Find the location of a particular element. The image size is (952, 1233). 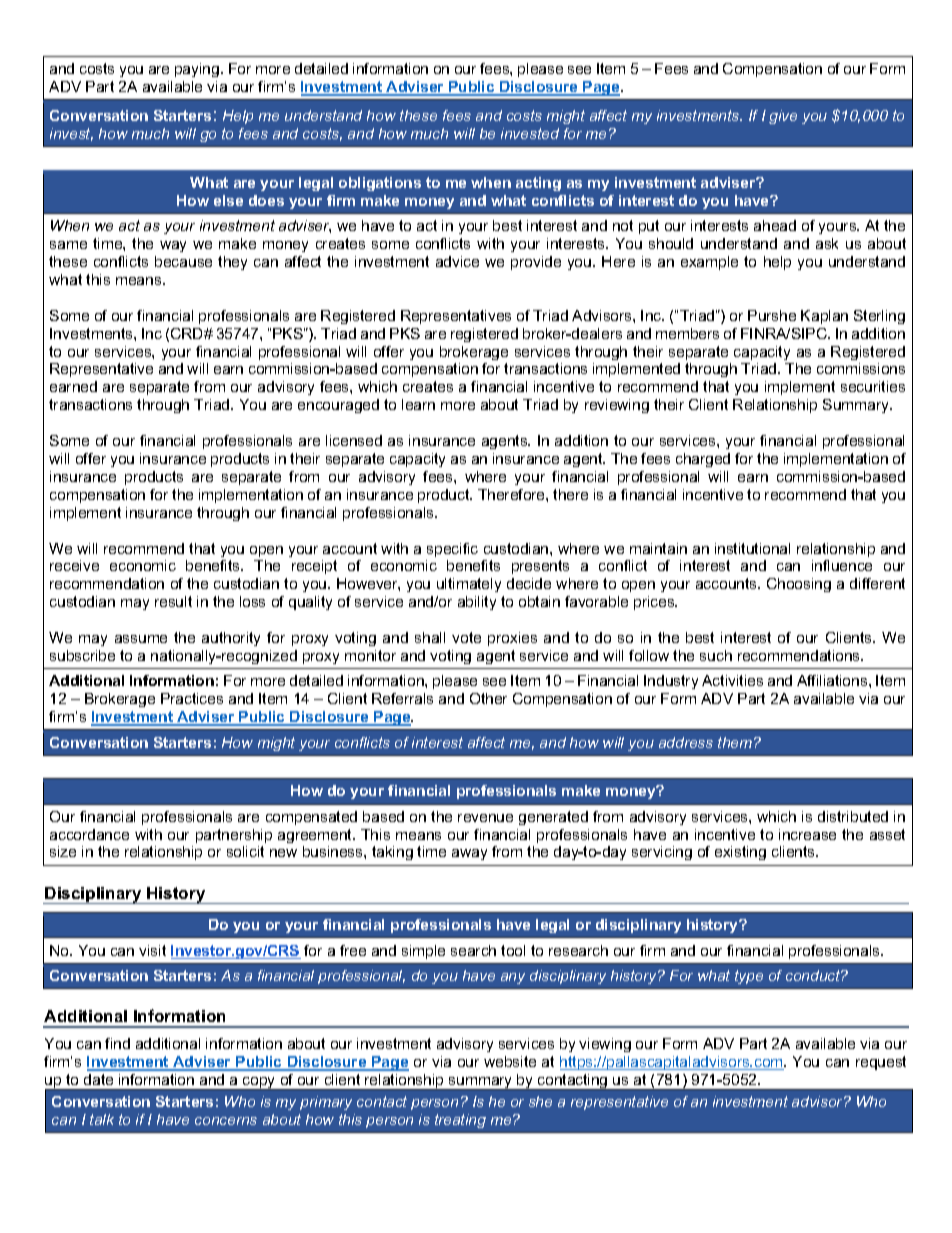

treating is located at coordinates (460, 1121).
